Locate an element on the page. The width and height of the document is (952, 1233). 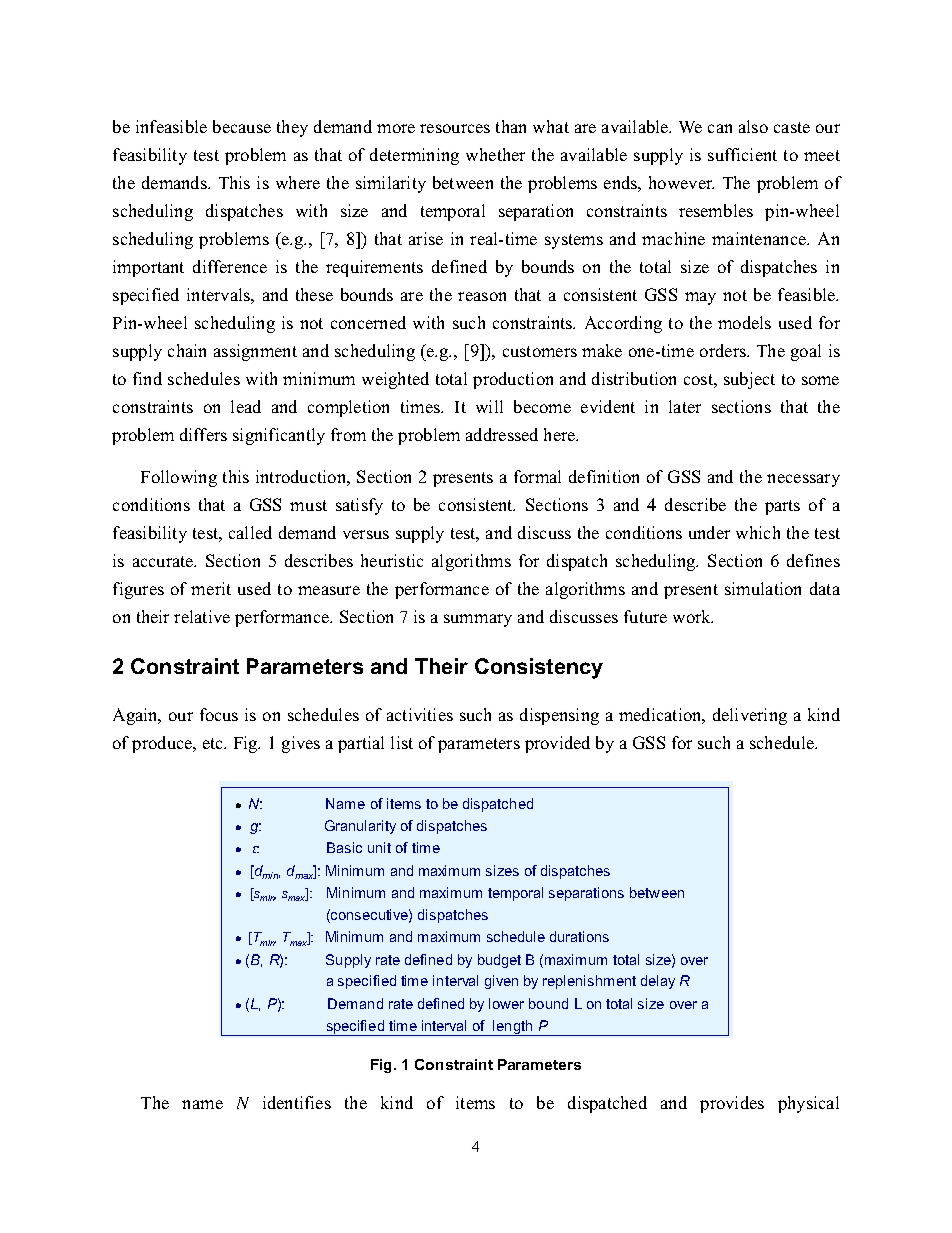
whether is located at coordinates (495, 154).
